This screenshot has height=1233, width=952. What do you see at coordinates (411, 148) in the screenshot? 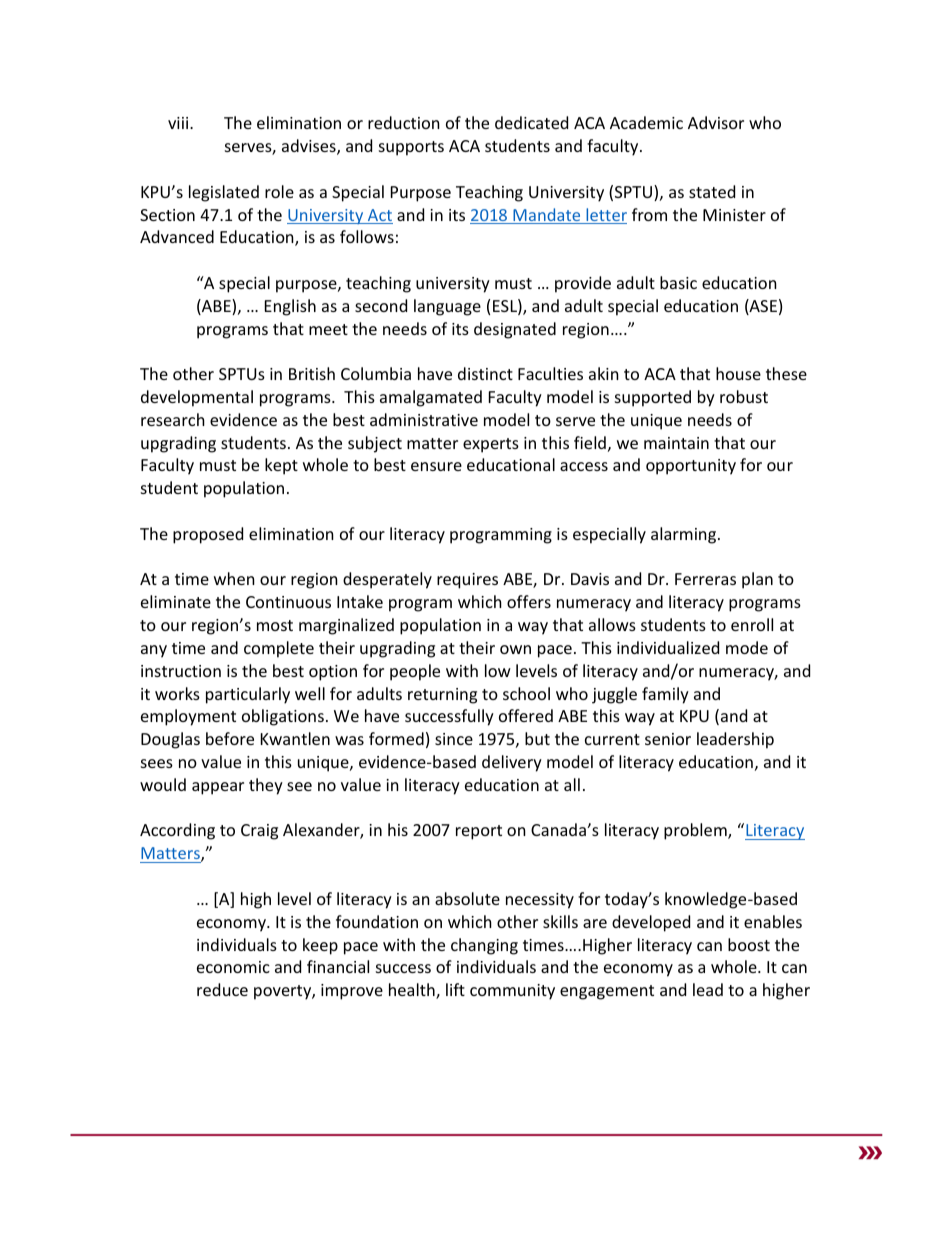
I see `supports` at bounding box center [411, 148].
